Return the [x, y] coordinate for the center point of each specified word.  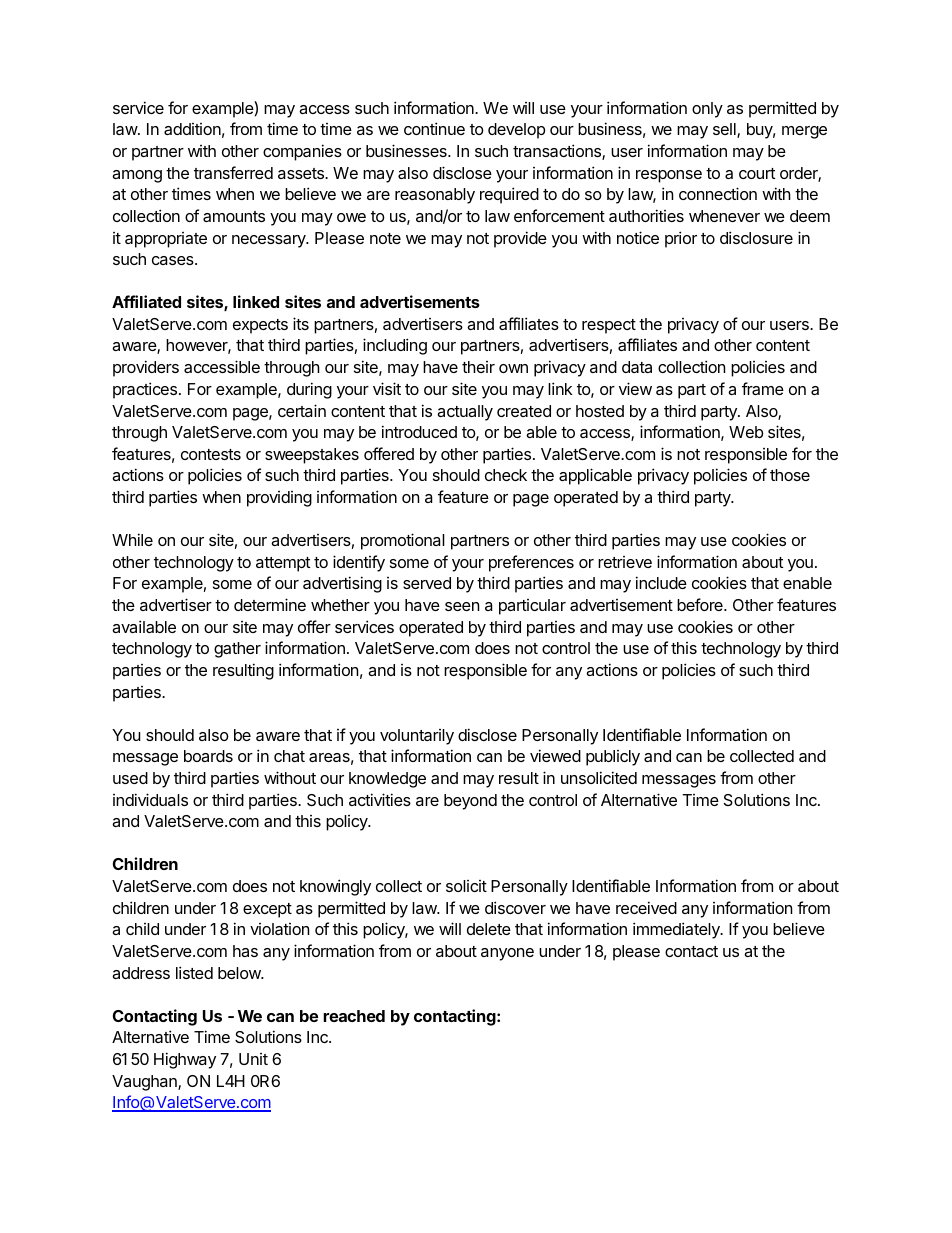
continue [434, 128]
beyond [470, 802]
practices [145, 390]
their [478, 367]
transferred [233, 172]
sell [725, 130]
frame [763, 388]
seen [462, 606]
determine [270, 604]
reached [354, 1016]
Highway [185, 1060]
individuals [150, 799]
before [701, 604]
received [646, 907]
